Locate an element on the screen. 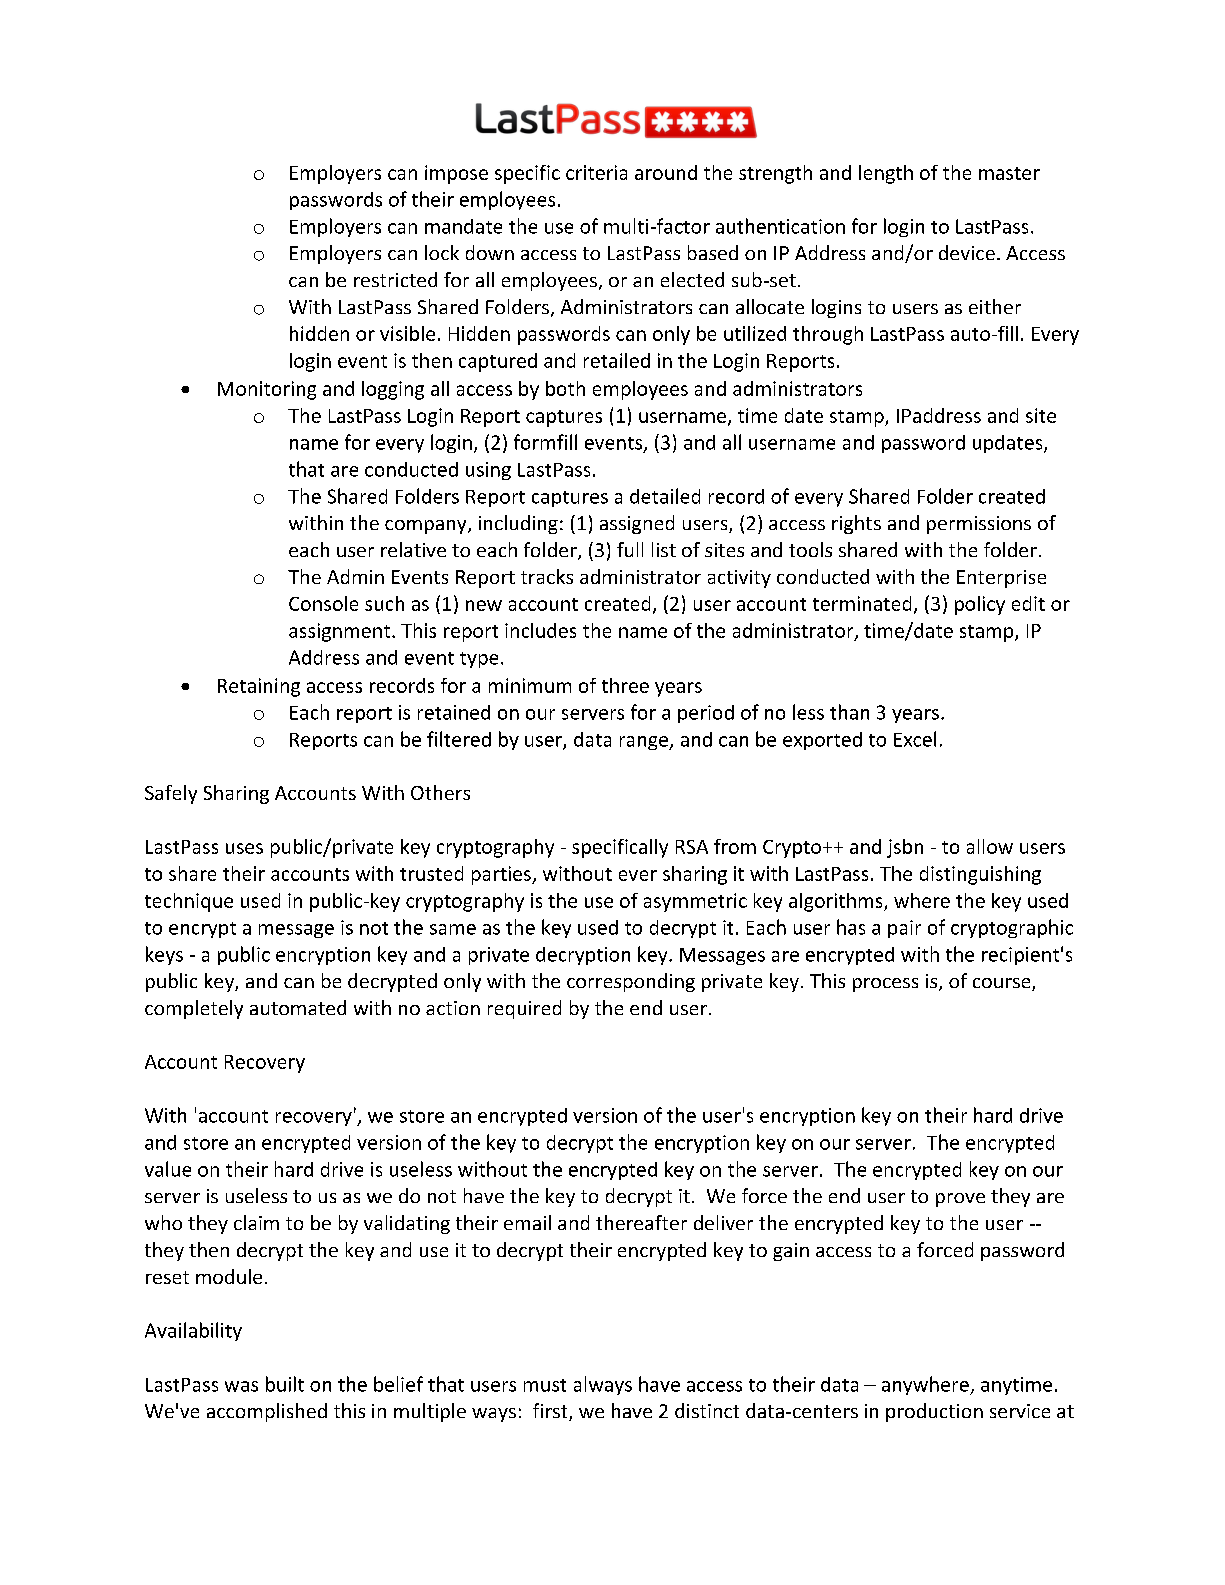 The height and width of the screenshot is (1585, 1225). built is located at coordinates (285, 1384).
